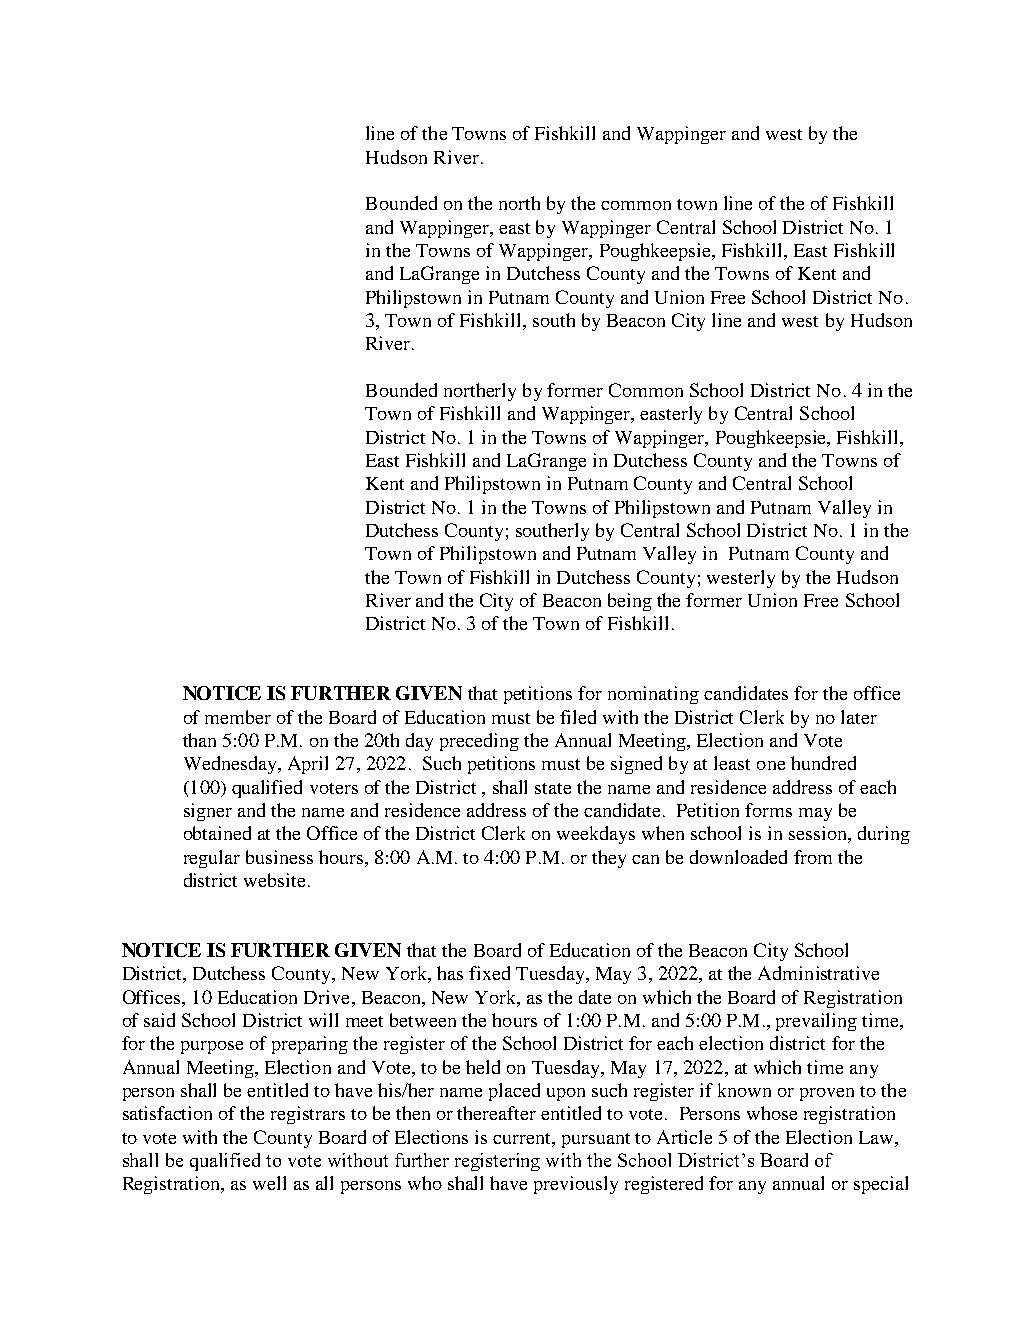  What do you see at coordinates (269, 1183) in the screenshot?
I see `well` at bounding box center [269, 1183].
